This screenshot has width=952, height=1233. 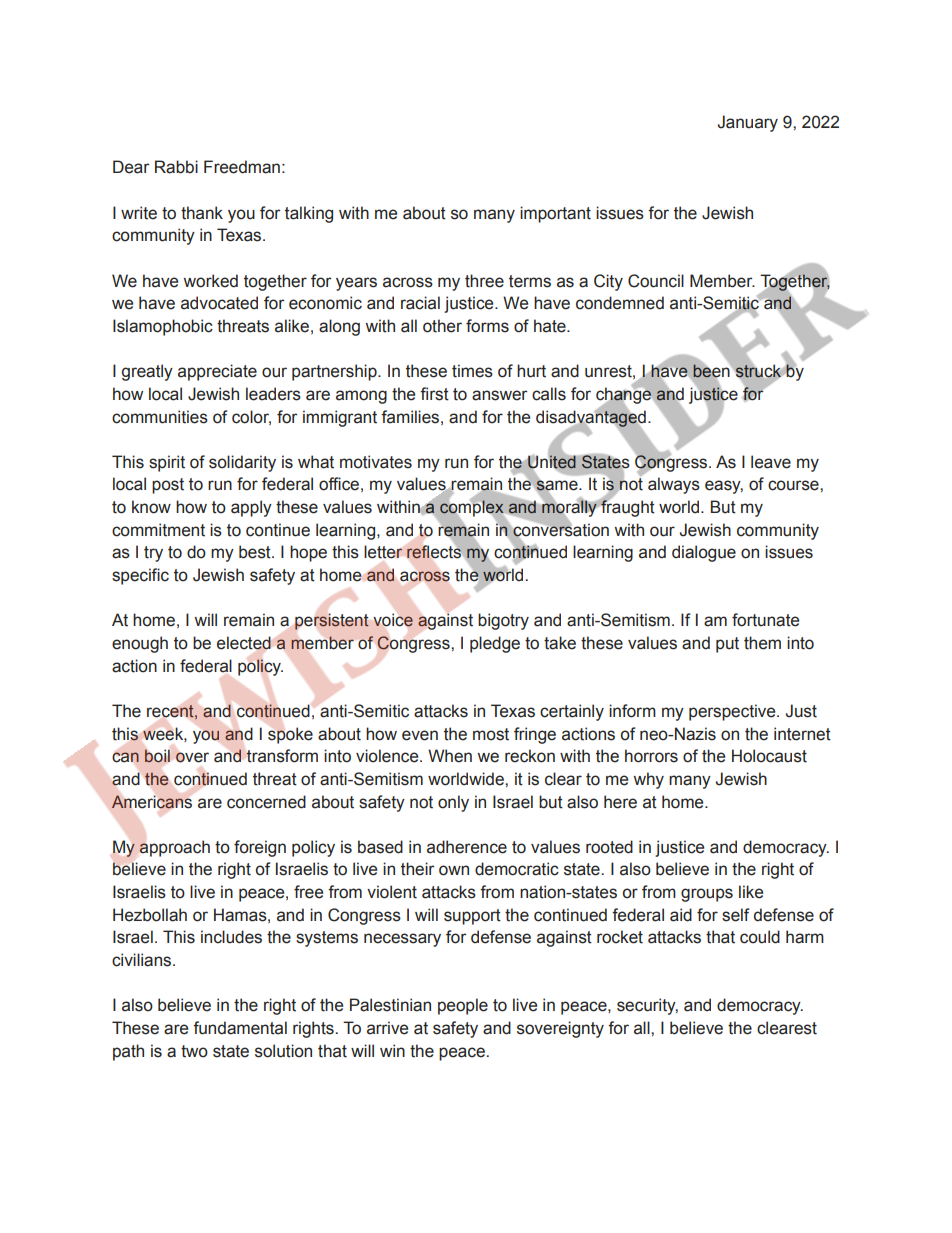 What do you see at coordinates (760, 937) in the screenshot?
I see `could` at bounding box center [760, 937].
